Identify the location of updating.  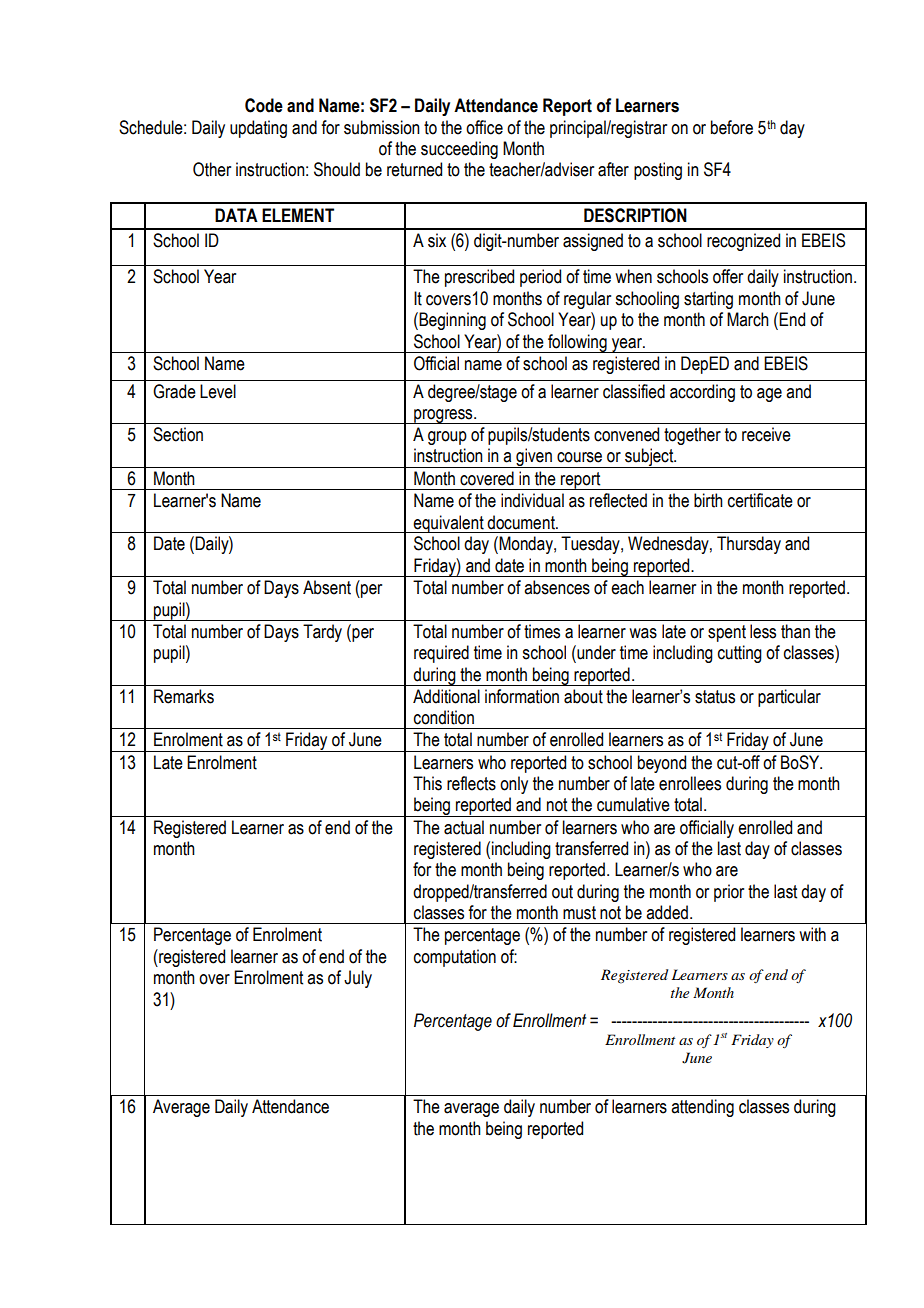
(258, 129).
